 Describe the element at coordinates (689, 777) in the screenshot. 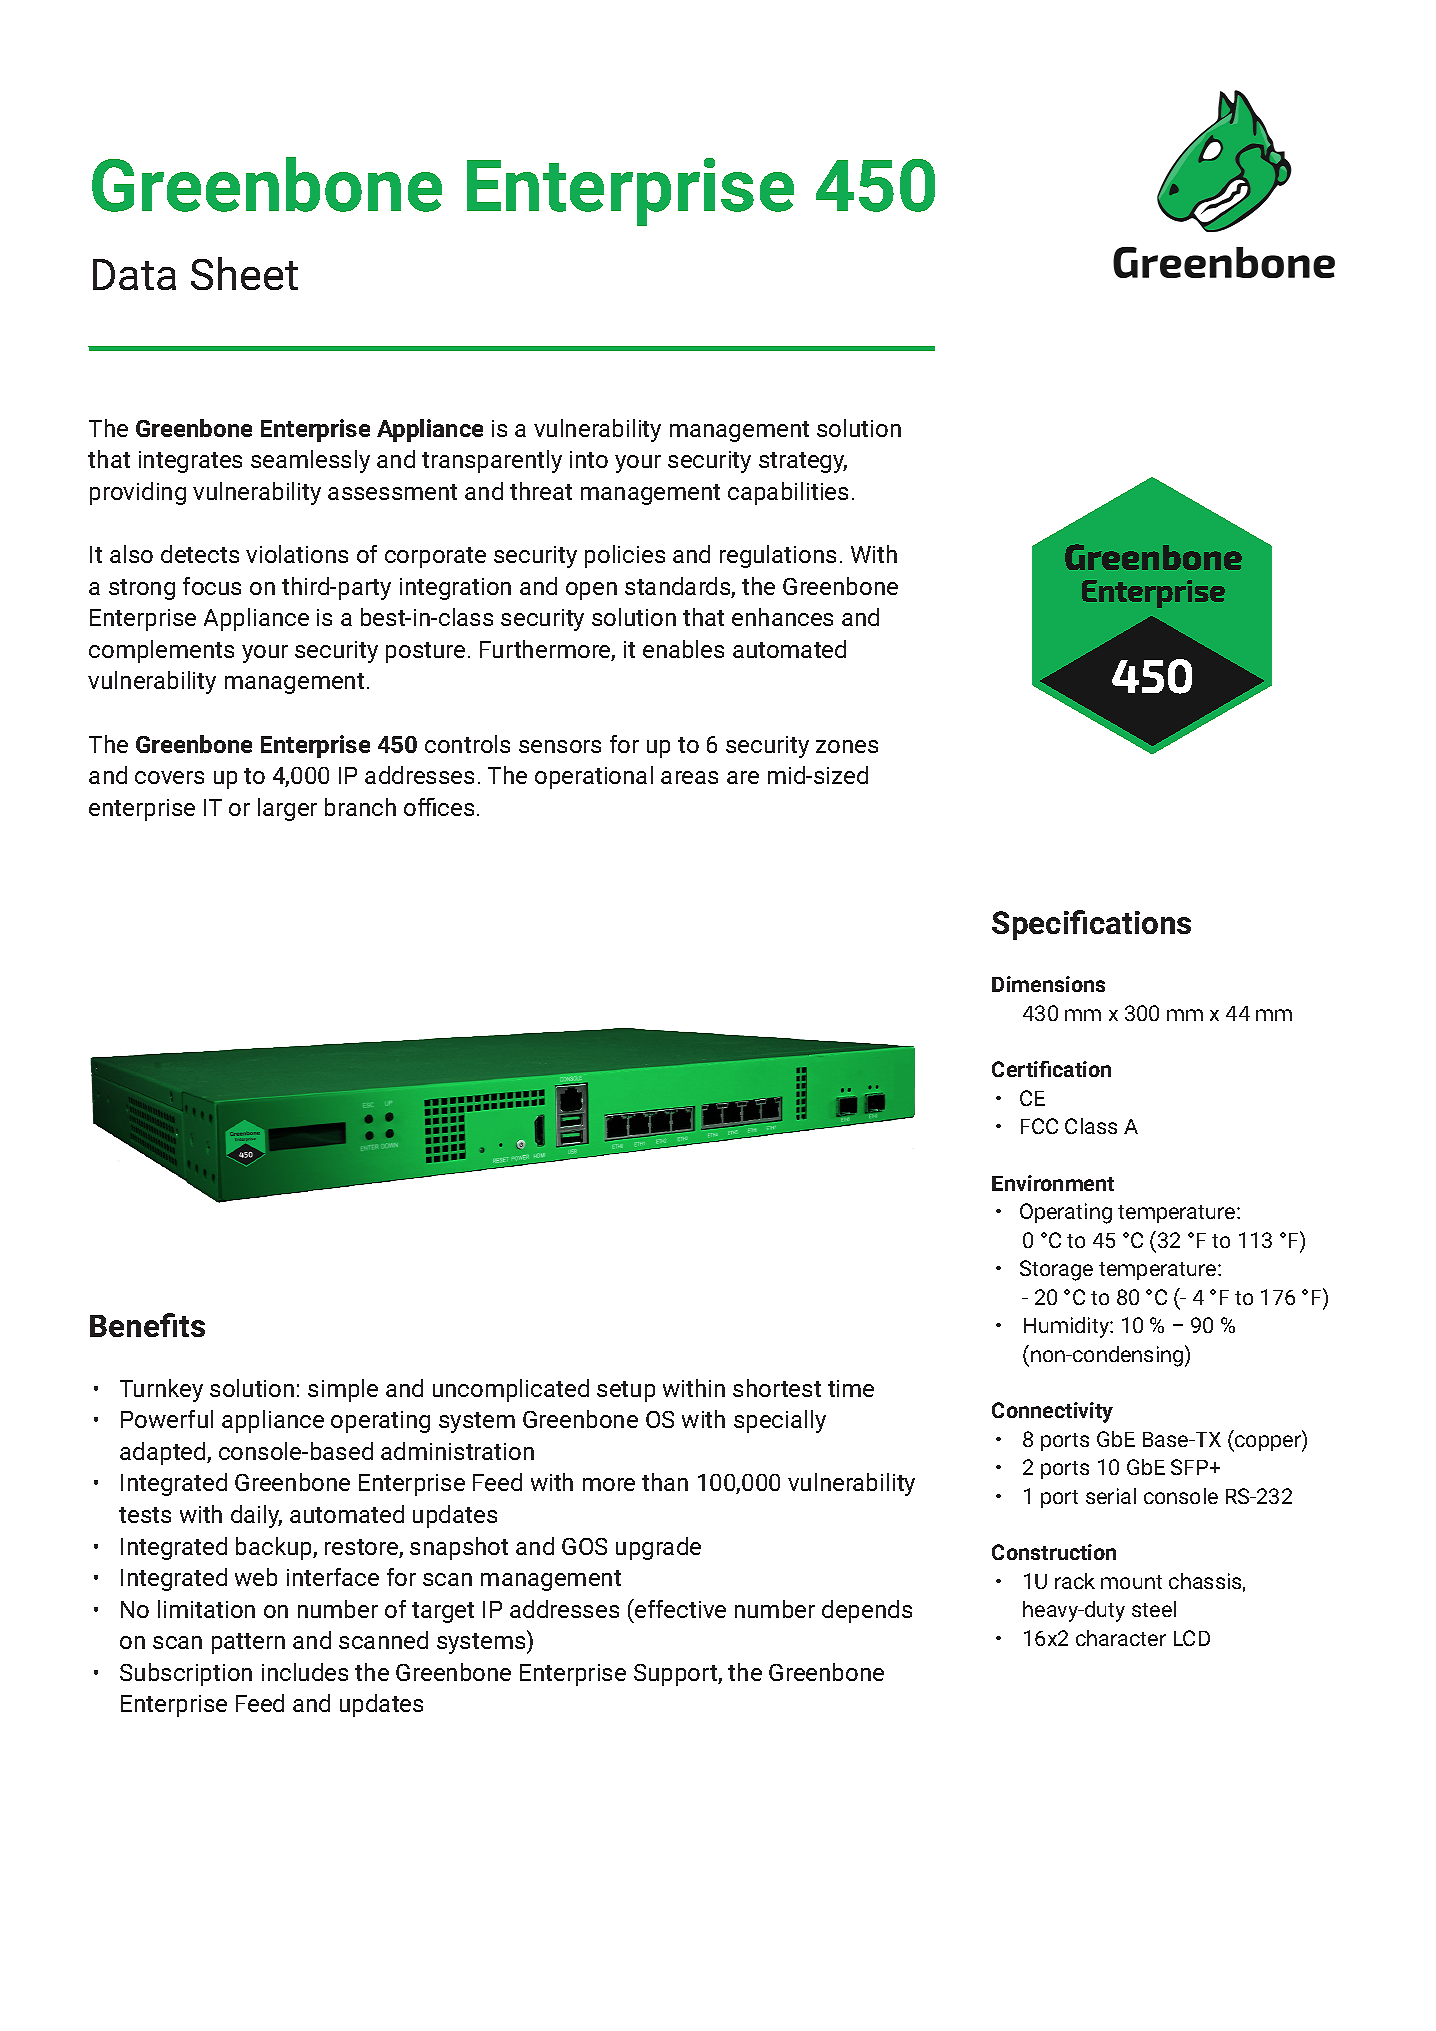

I see `areas` at that location.
